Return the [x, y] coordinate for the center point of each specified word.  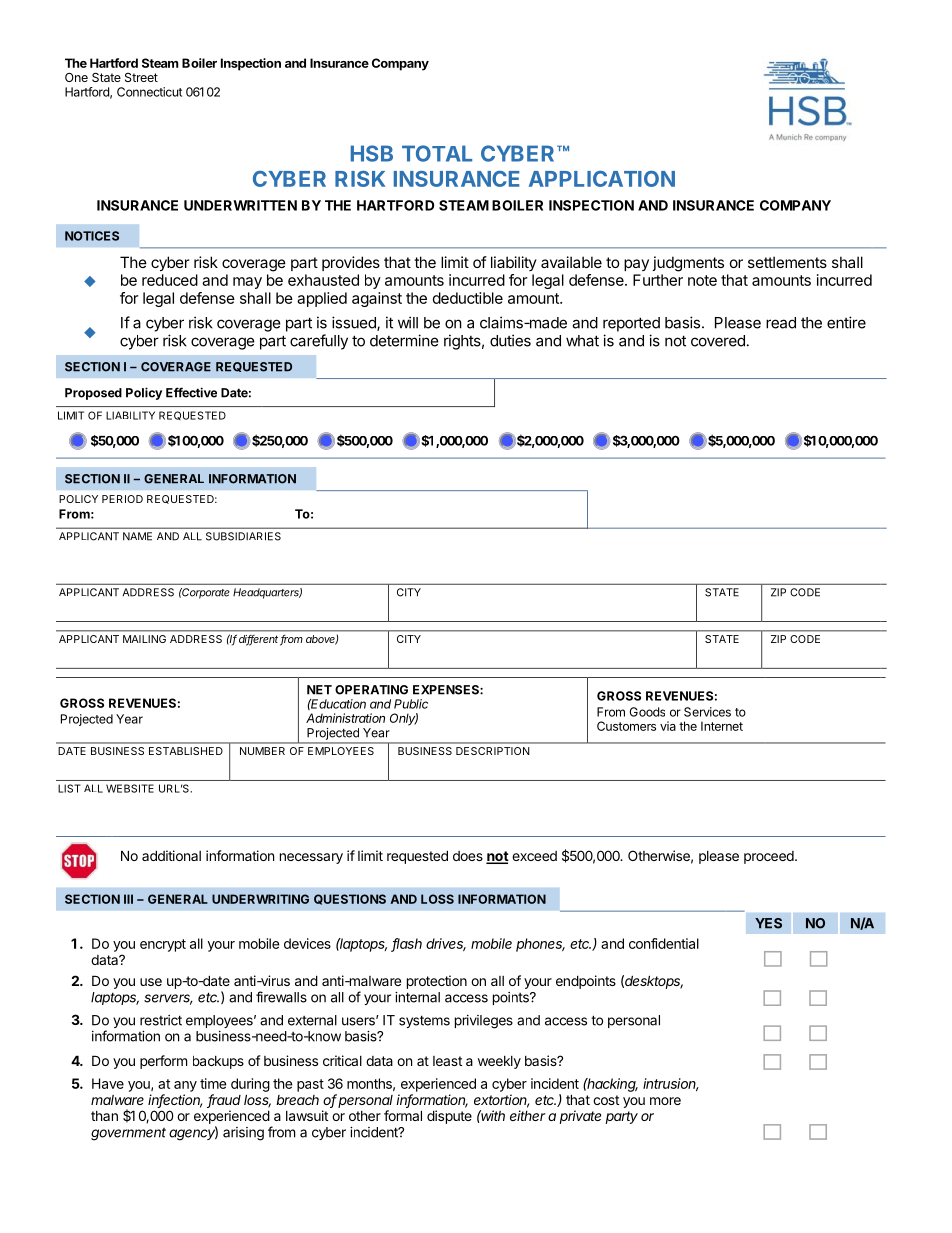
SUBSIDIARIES [243, 536]
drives [446, 944]
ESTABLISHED [186, 751]
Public [411, 704]
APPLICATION [602, 179]
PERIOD [122, 499]
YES [768, 923]
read [781, 323]
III [128, 899]
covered [718, 341]
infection [175, 1101]
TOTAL [437, 153]
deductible [468, 298]
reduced [170, 280]
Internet [722, 726]
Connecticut [149, 92]
